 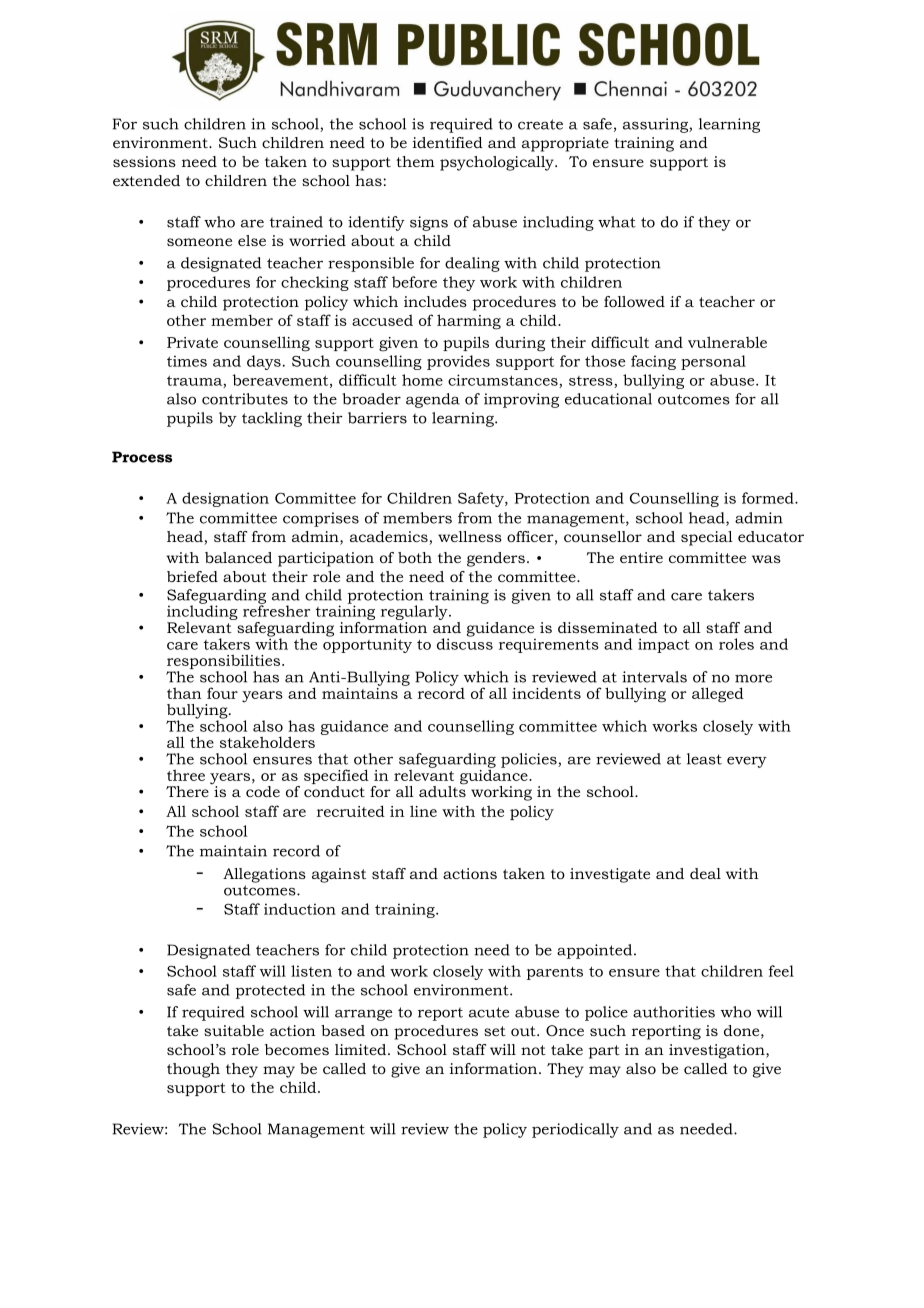 What do you see at coordinates (193, 1070) in the screenshot?
I see `though` at bounding box center [193, 1070].
